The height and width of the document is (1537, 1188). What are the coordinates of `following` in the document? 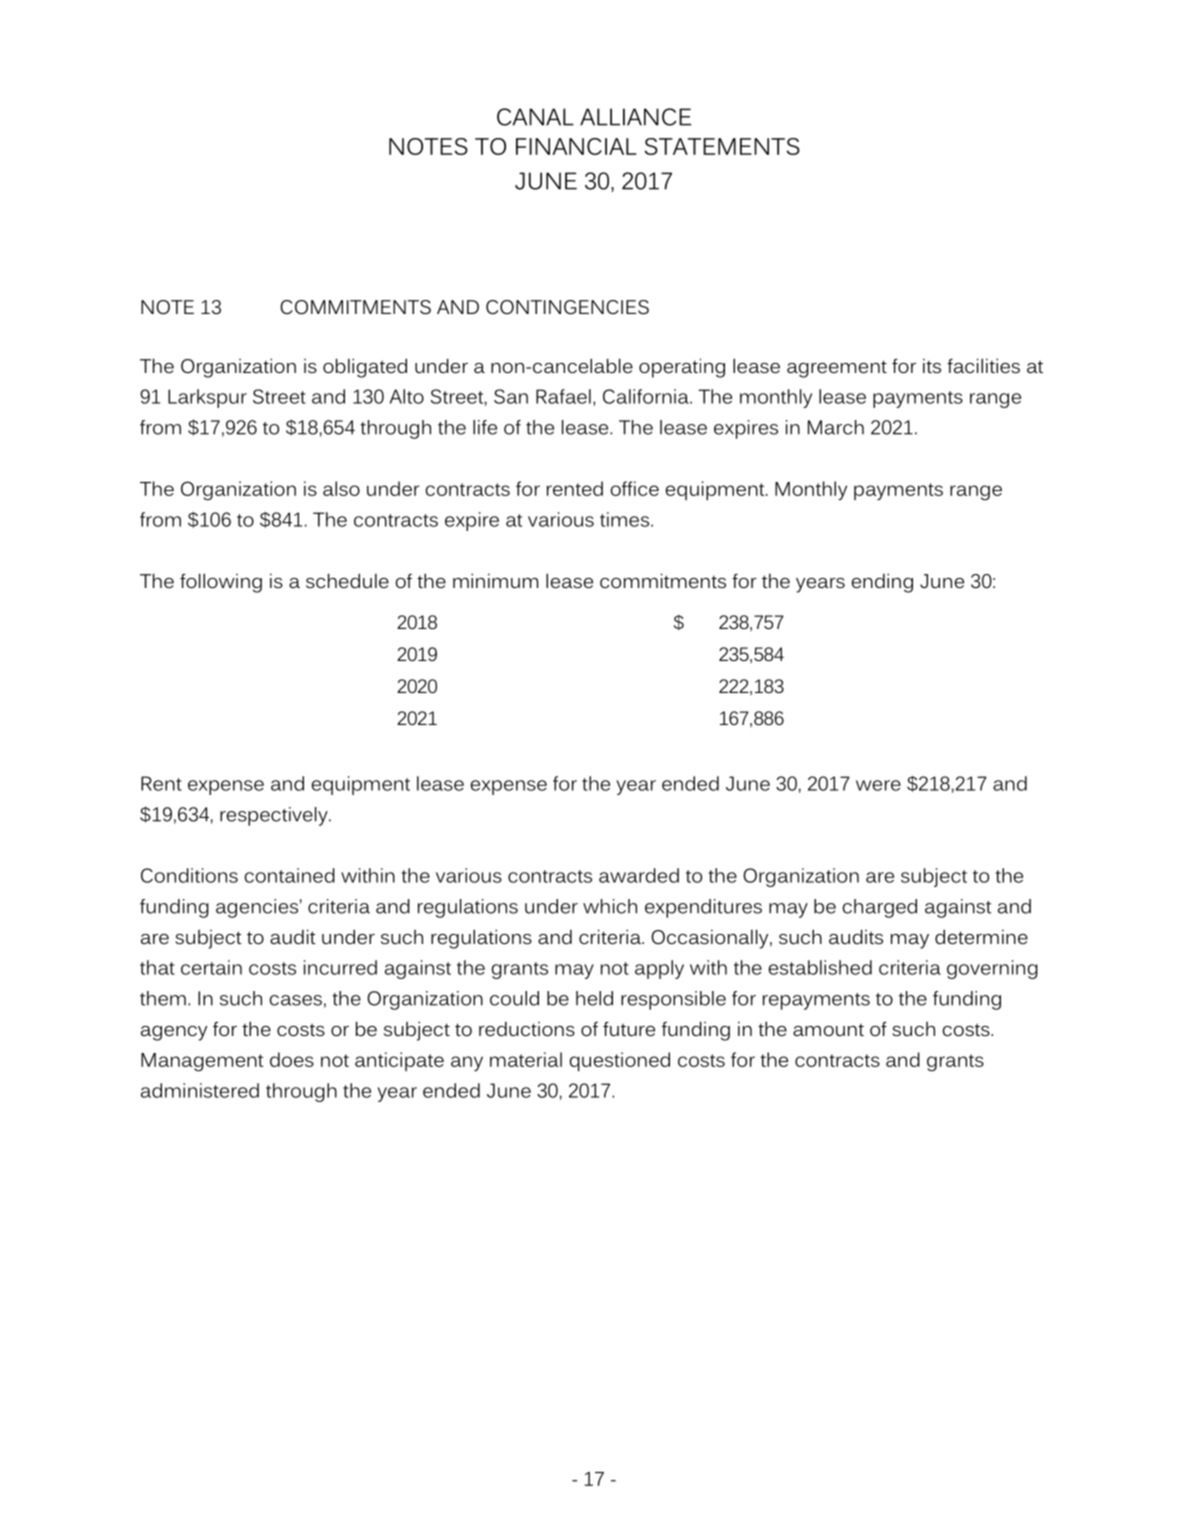 It's located at (221, 583).
